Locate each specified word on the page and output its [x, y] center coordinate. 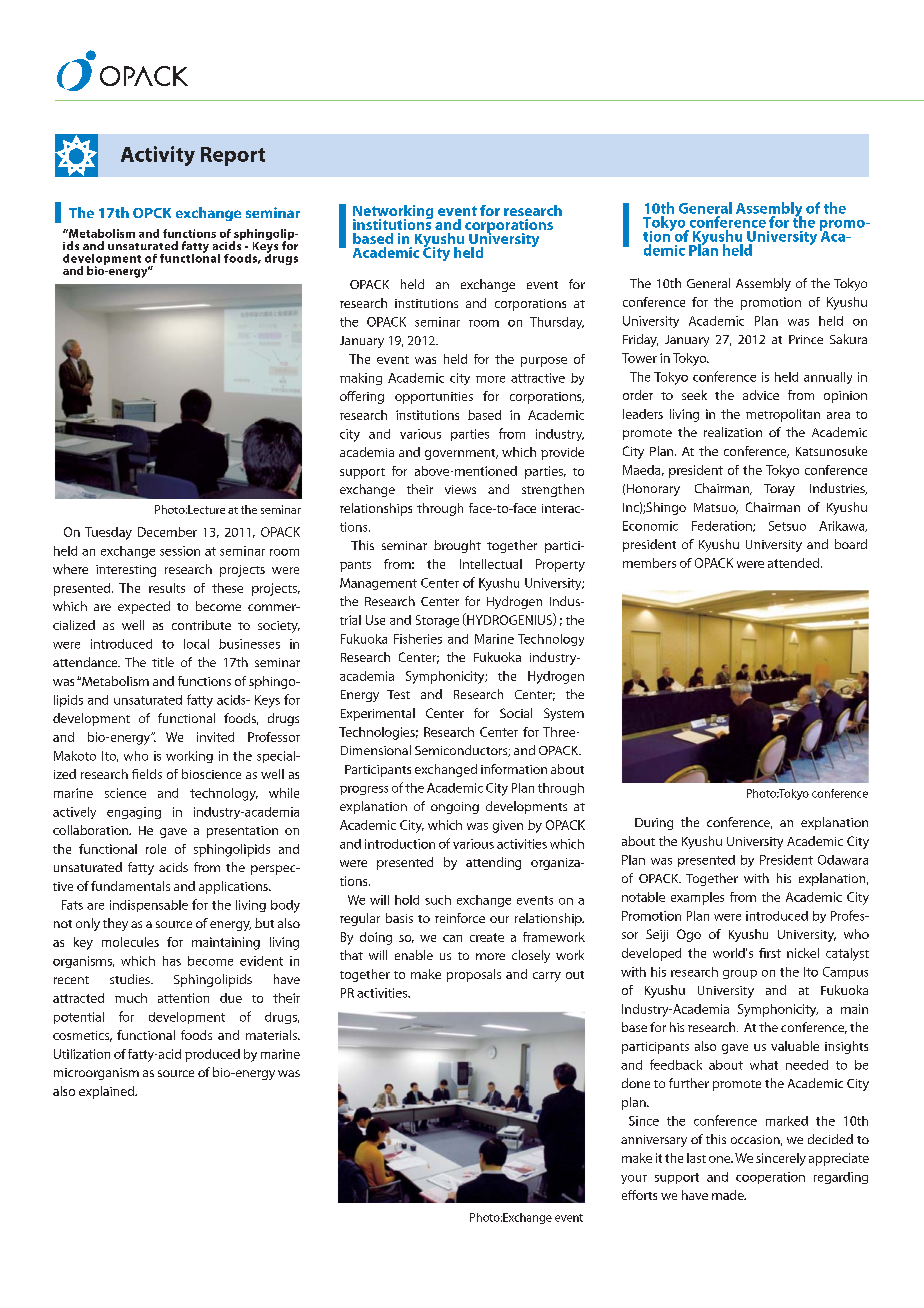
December [167, 532]
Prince [806, 339]
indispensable [149, 906]
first [770, 953]
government [461, 454]
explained [108, 1092]
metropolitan [783, 415]
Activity [158, 156]
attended [793, 563]
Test [398, 694]
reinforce [460, 918]
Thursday [557, 323]
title [163, 662]
